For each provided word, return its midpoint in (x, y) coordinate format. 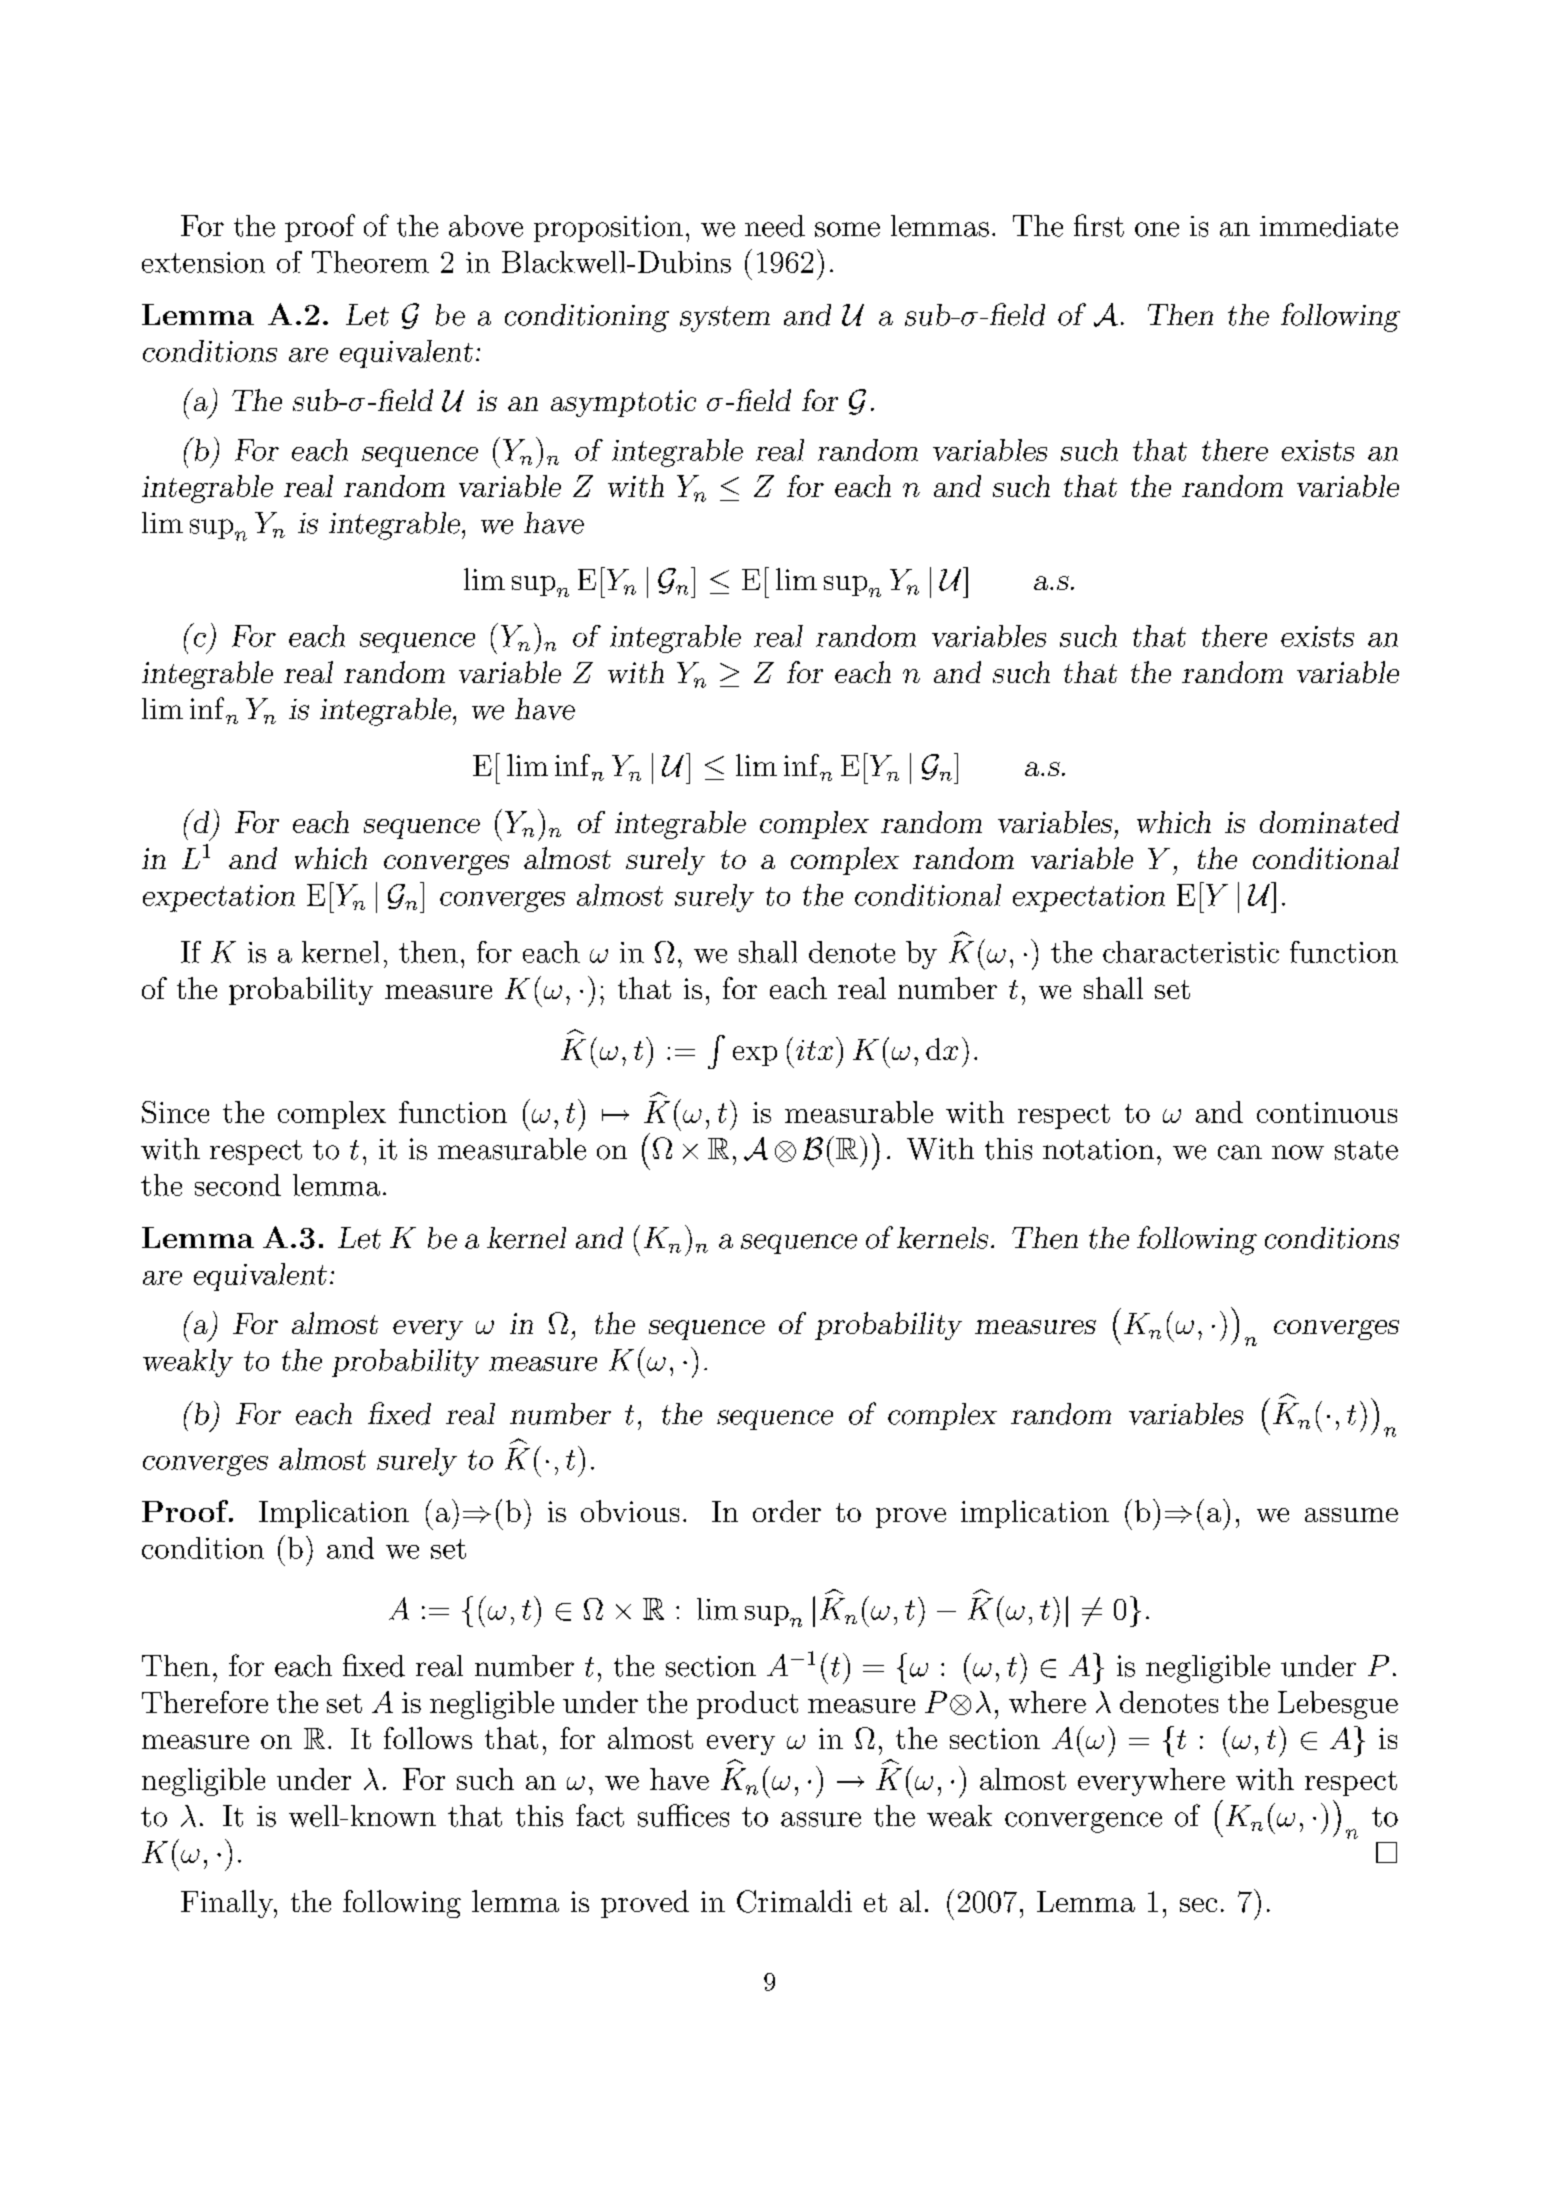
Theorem (370, 262)
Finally (228, 1904)
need (775, 226)
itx (814, 1050)
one (1157, 229)
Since (175, 1112)
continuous (1327, 1112)
